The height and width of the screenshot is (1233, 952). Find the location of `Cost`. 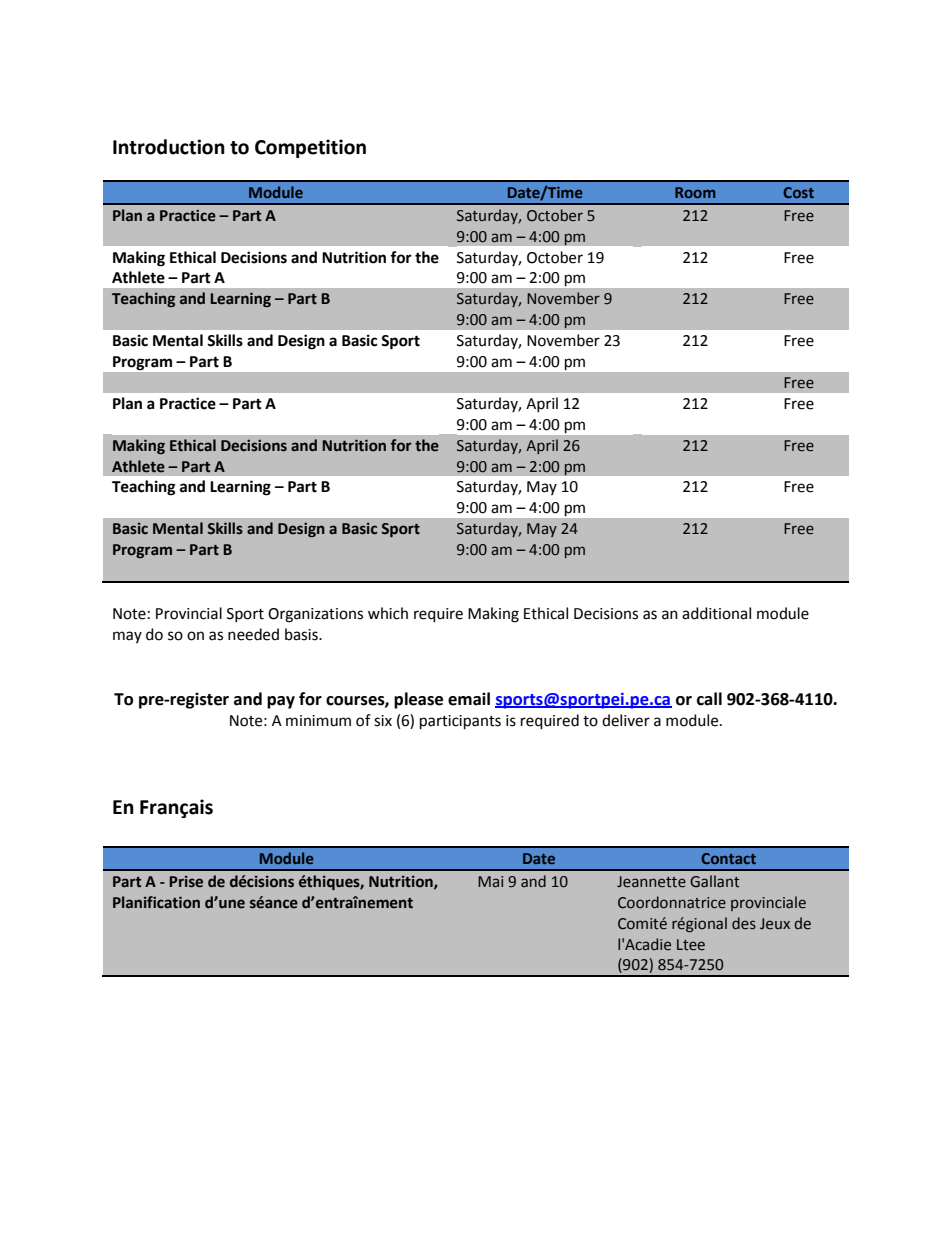

Cost is located at coordinates (798, 192).
